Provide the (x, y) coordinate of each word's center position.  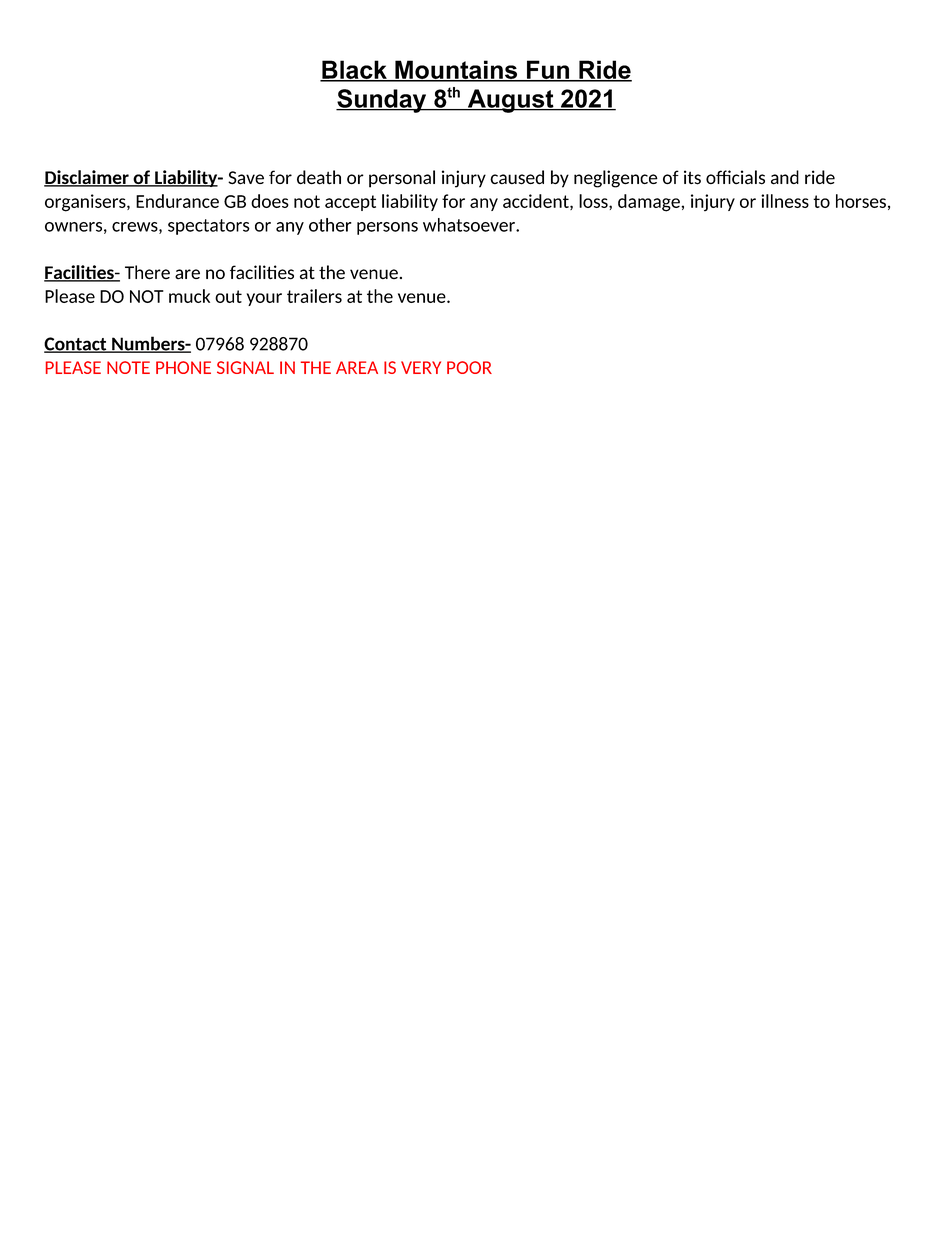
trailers (314, 296)
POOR (469, 367)
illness (785, 201)
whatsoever (470, 225)
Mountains (456, 70)
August (510, 101)
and (785, 177)
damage (650, 203)
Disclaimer (87, 178)
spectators (209, 227)
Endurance (177, 201)
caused (517, 177)
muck (189, 296)
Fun (548, 70)
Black (354, 70)
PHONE (183, 367)
